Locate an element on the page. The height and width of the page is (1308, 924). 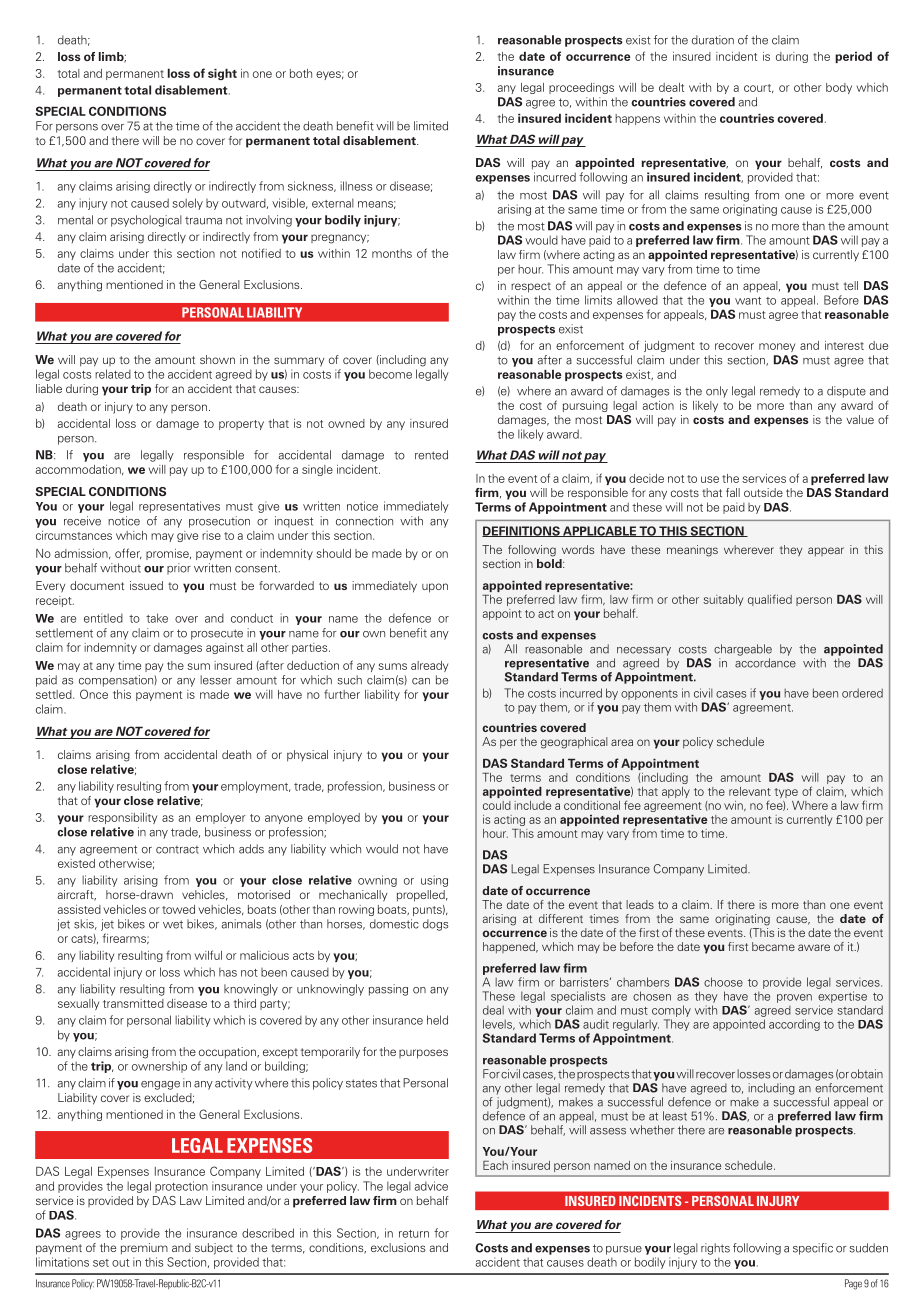
body is located at coordinates (839, 88).
